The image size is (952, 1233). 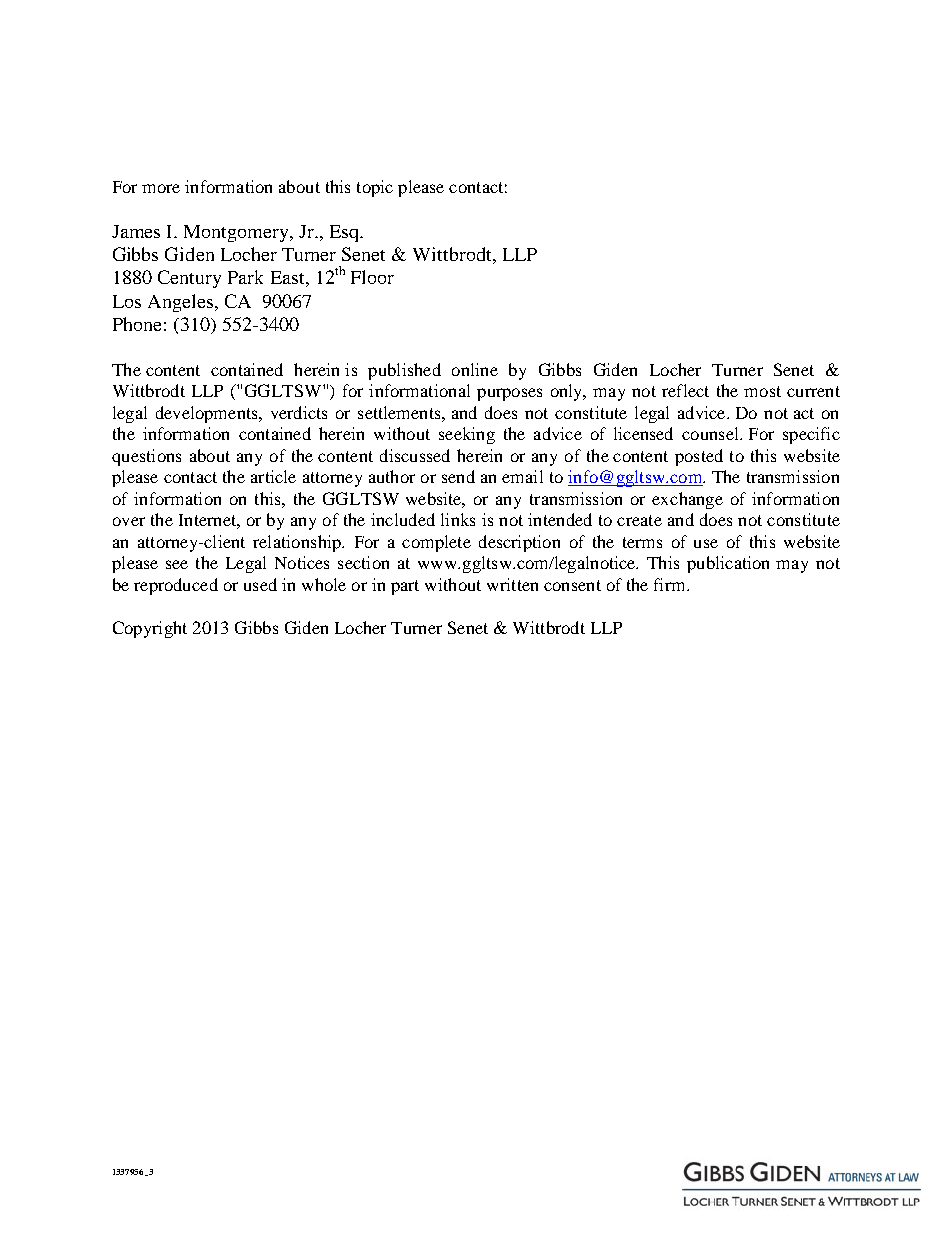 What do you see at coordinates (161, 188) in the page?
I see `more` at bounding box center [161, 188].
